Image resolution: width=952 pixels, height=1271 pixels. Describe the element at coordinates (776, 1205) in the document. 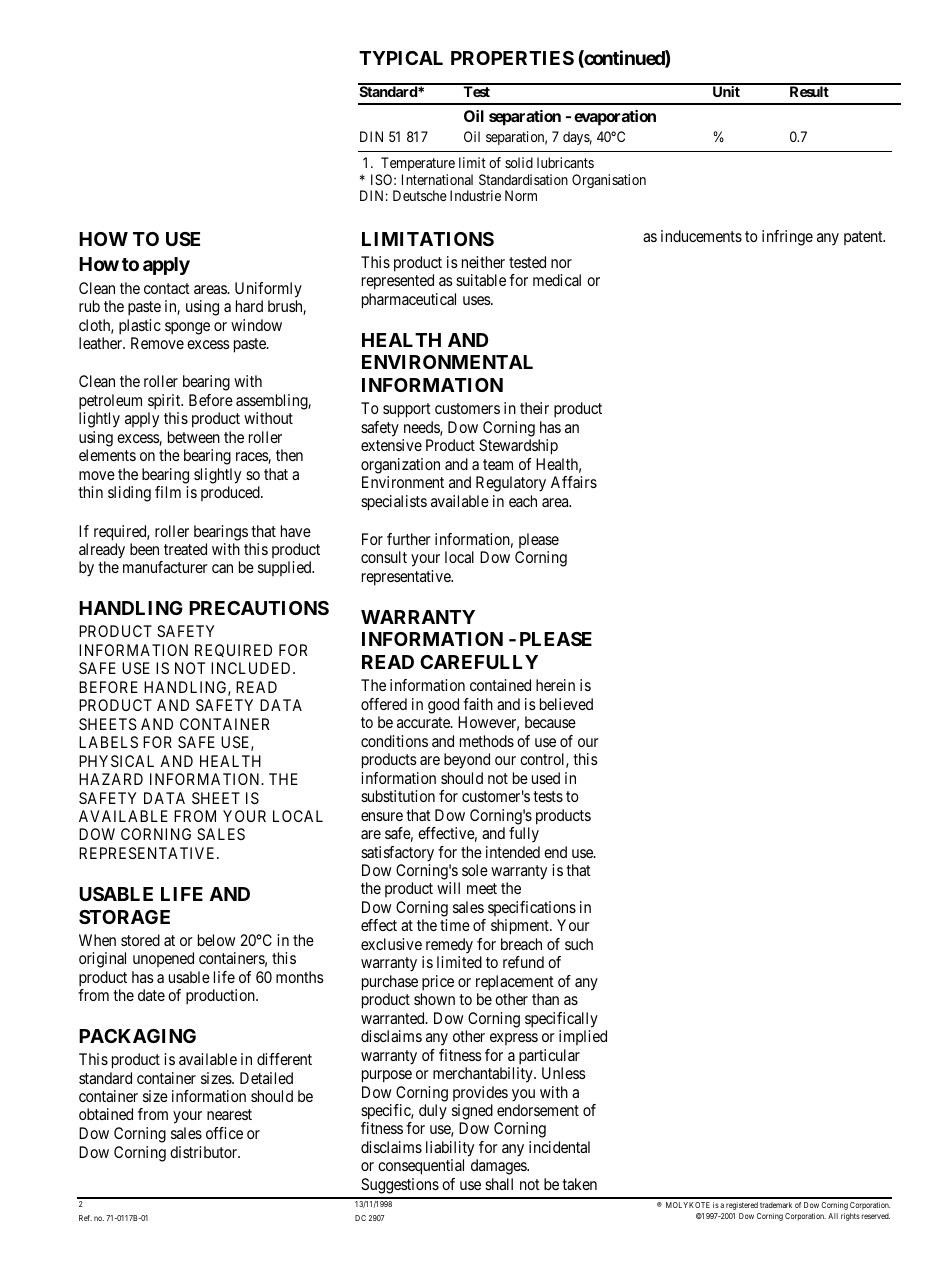

I see `trademark` at that location.
